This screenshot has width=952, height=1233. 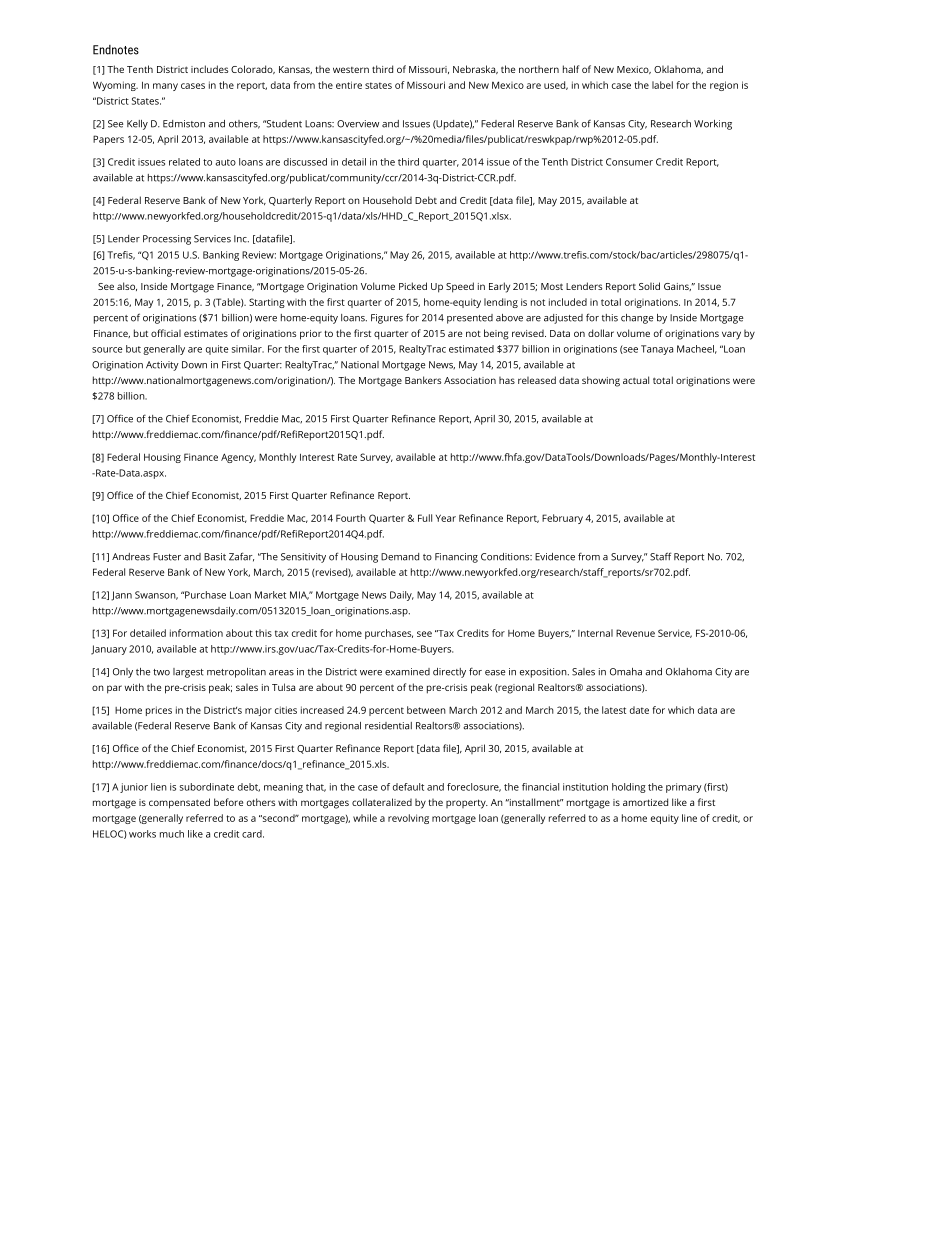 I want to click on actual, so click(x=636, y=380).
